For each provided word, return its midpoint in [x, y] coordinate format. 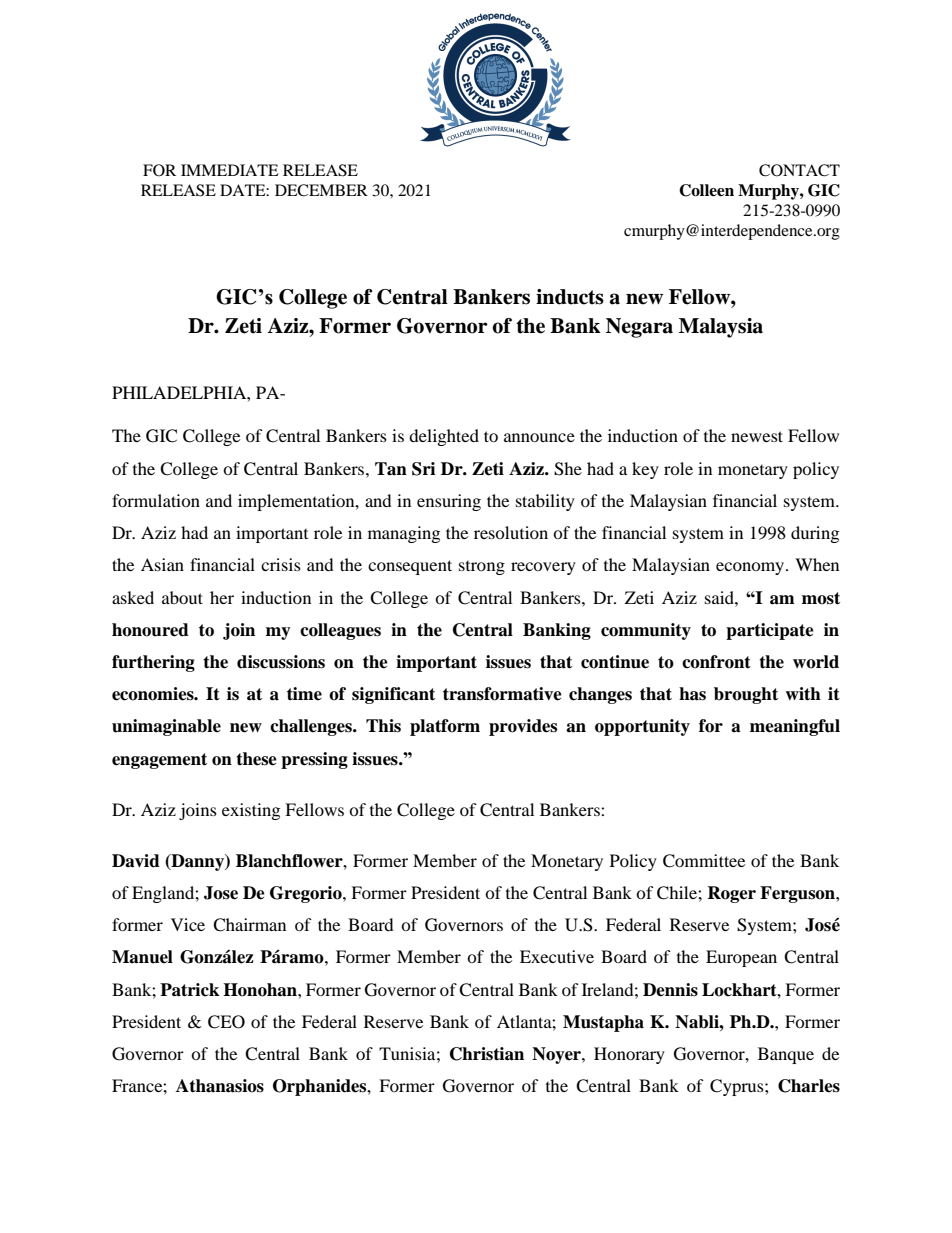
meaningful [795, 727]
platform [445, 727]
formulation [156, 500]
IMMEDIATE [230, 170]
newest [757, 436]
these [256, 759]
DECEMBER [321, 190]
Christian [487, 1054]
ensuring [449, 502]
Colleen [706, 190]
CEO [226, 1022]
